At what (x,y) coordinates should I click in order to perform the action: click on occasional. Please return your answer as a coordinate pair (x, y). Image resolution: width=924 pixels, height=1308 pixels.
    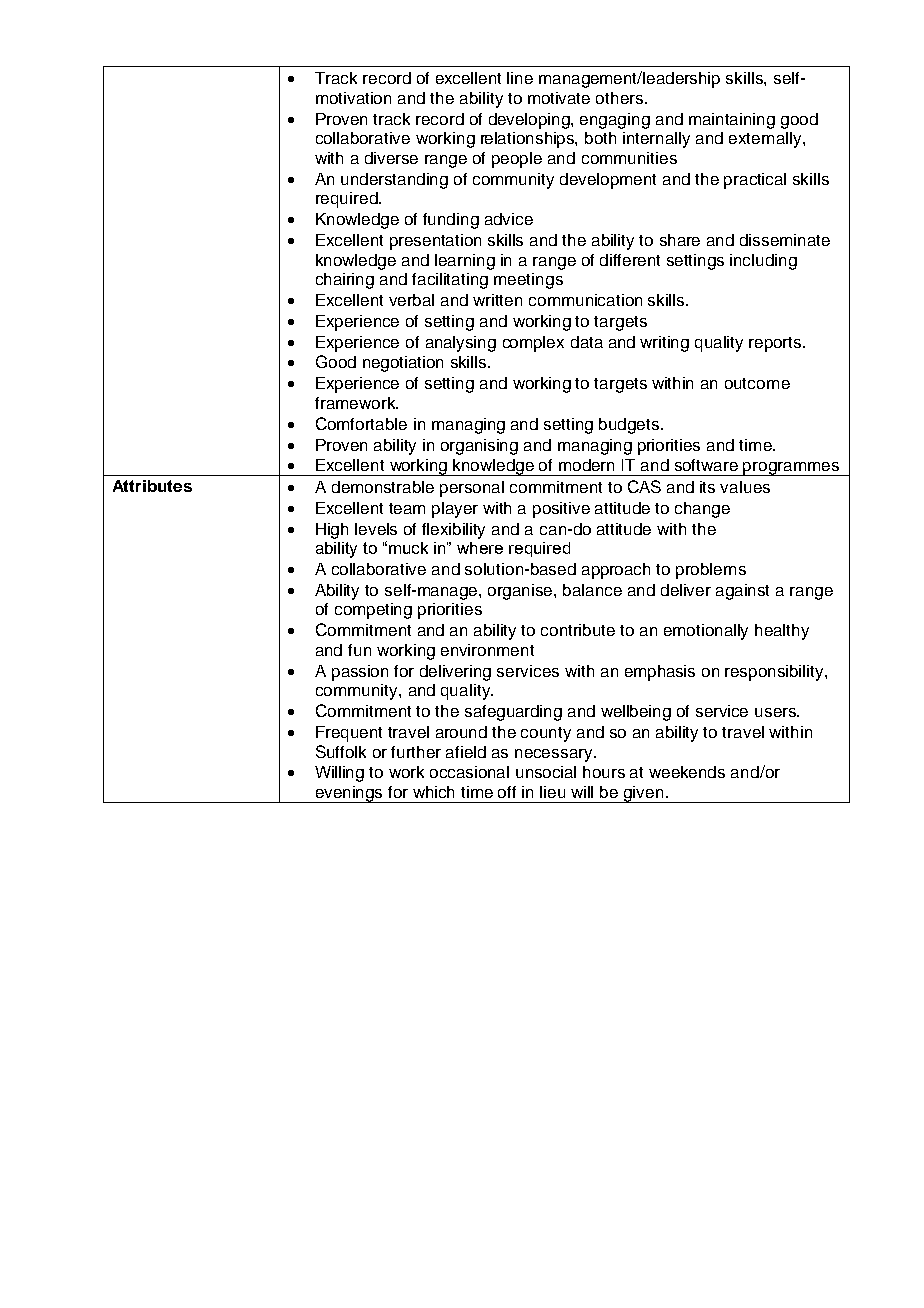
    Looking at the image, I should click on (469, 772).
